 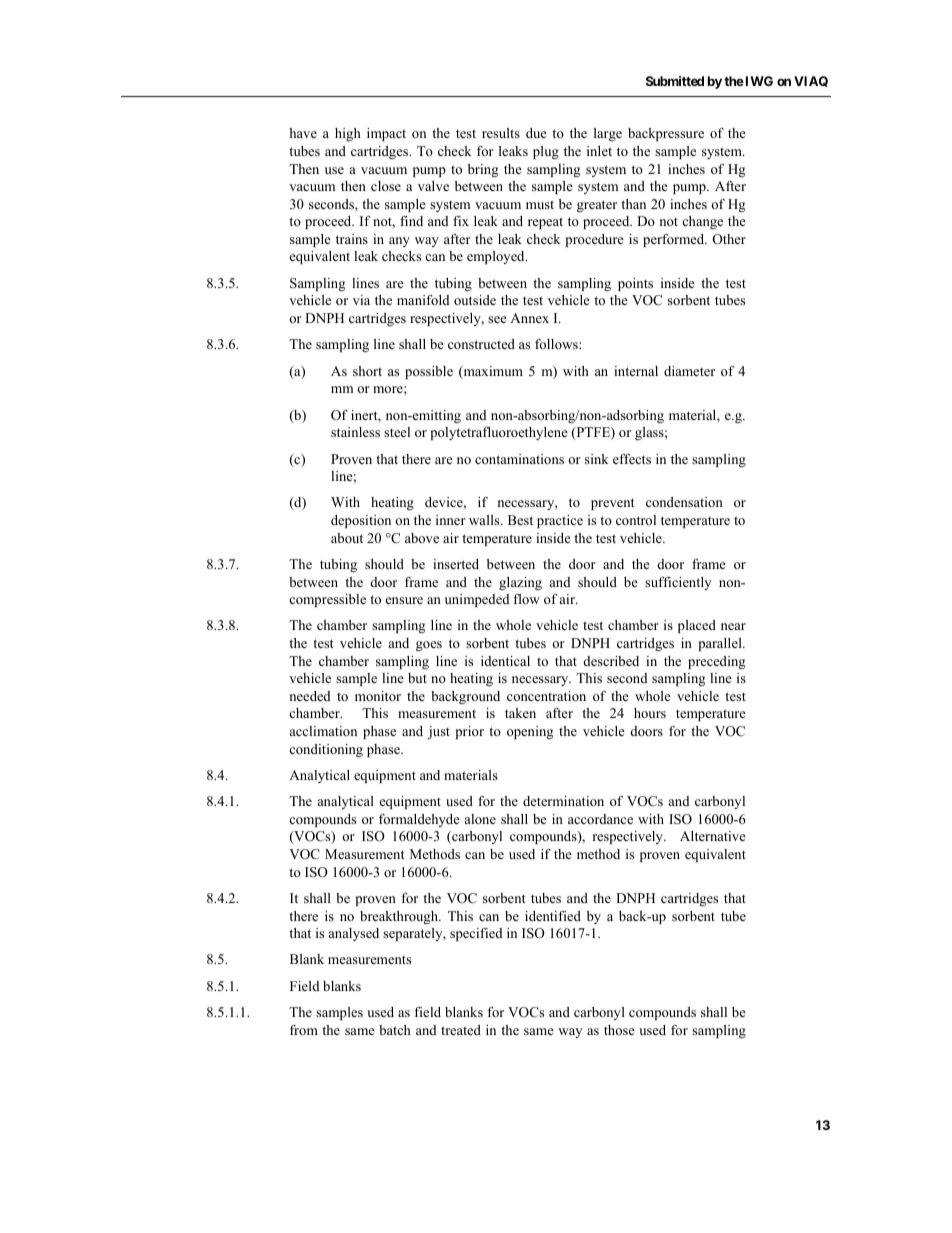 I want to click on high, so click(x=348, y=134).
